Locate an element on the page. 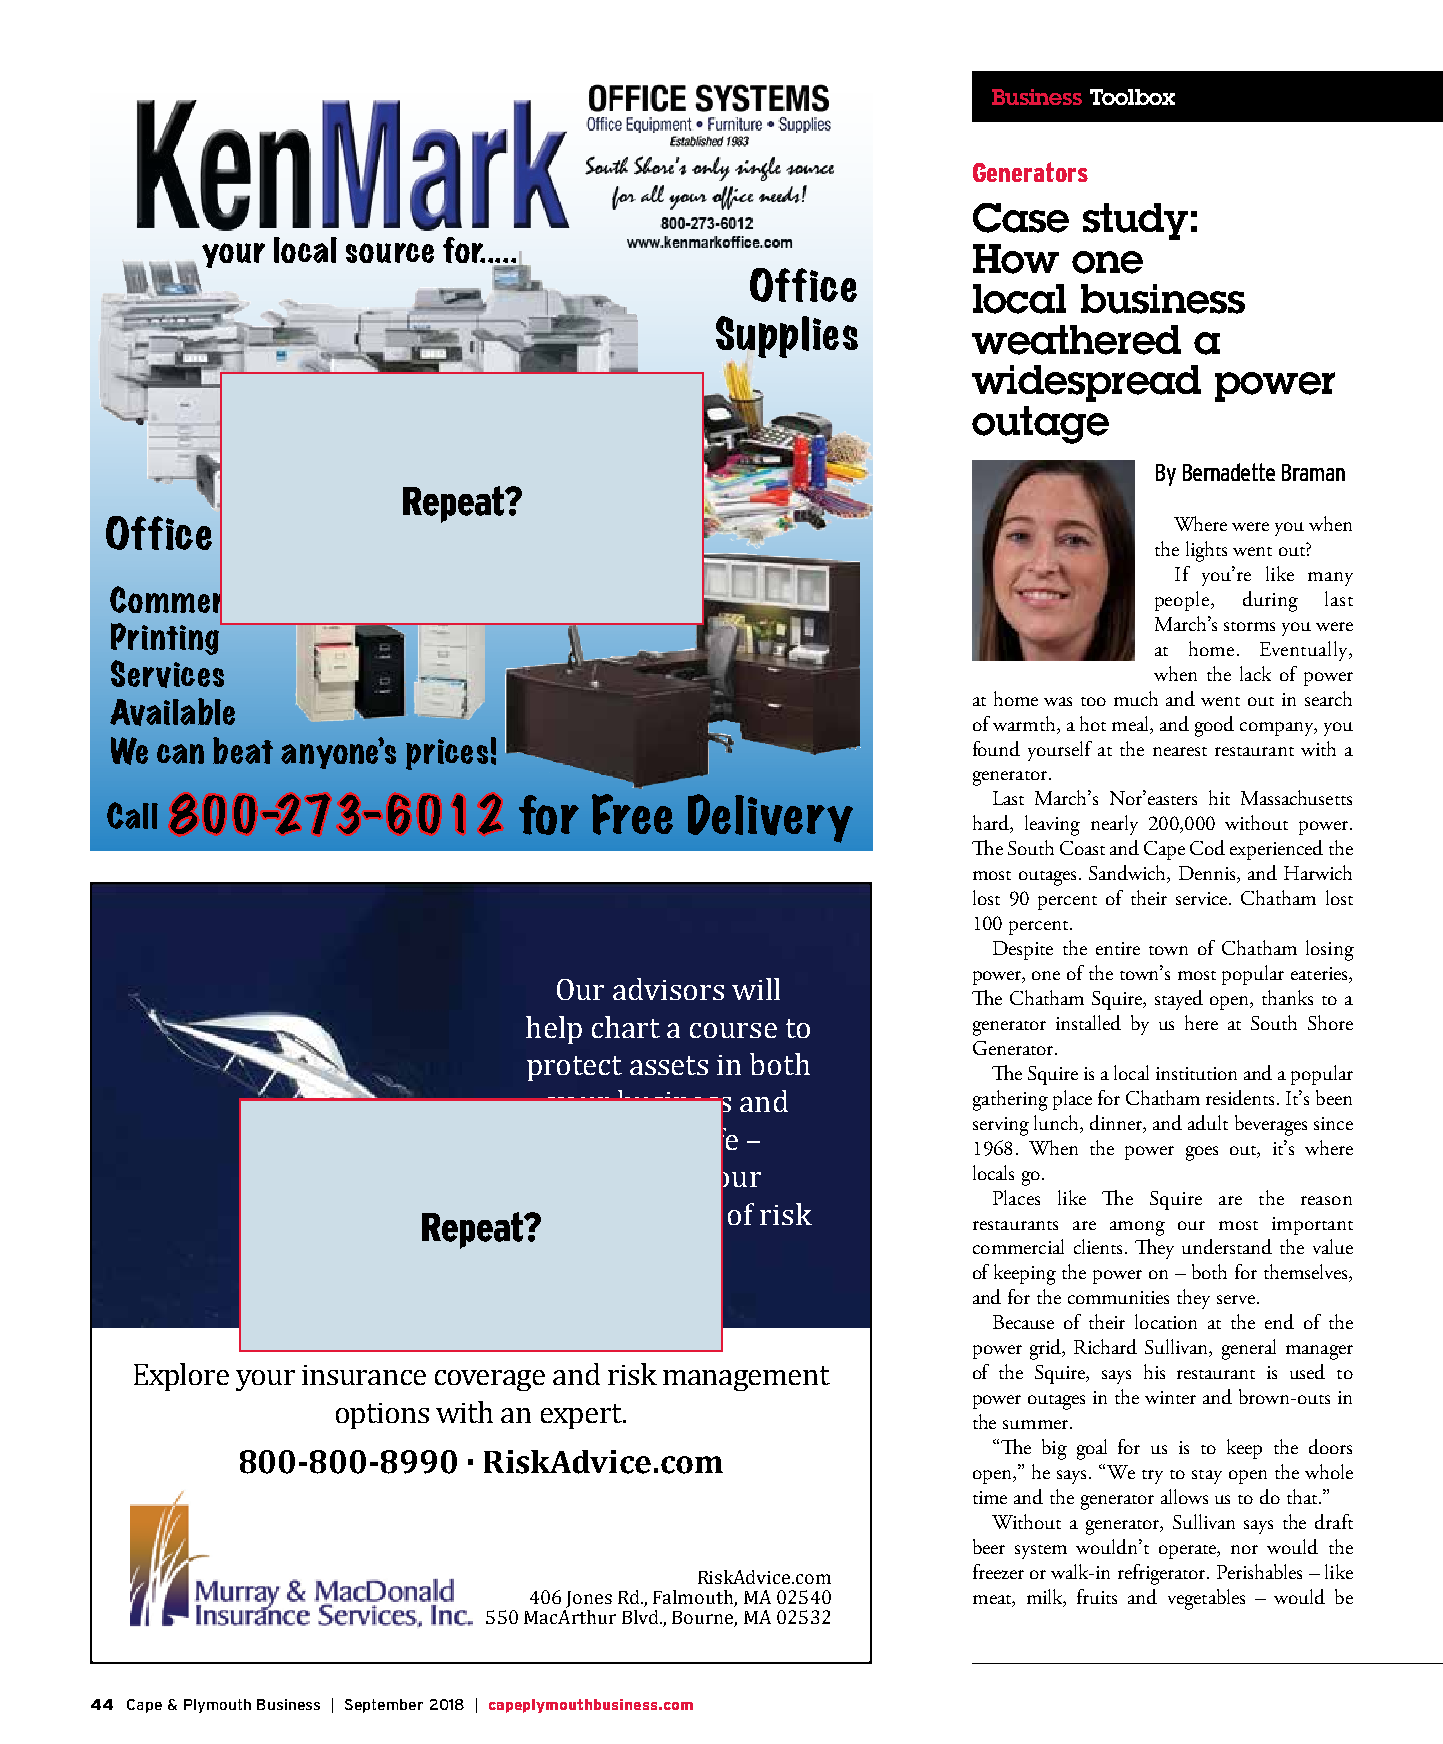  storms is located at coordinates (1249, 626).
